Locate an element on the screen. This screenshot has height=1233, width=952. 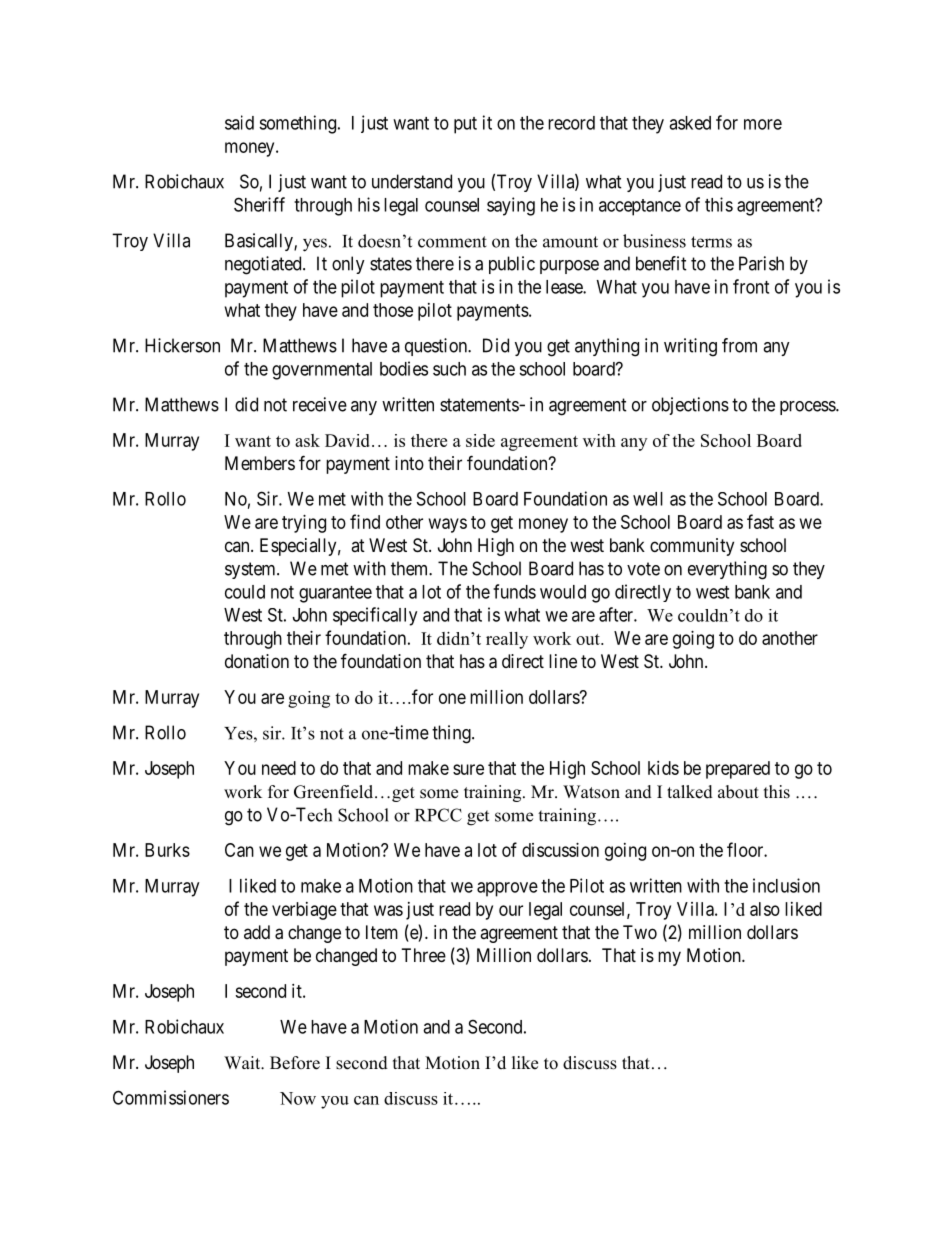
from is located at coordinates (739, 345).
